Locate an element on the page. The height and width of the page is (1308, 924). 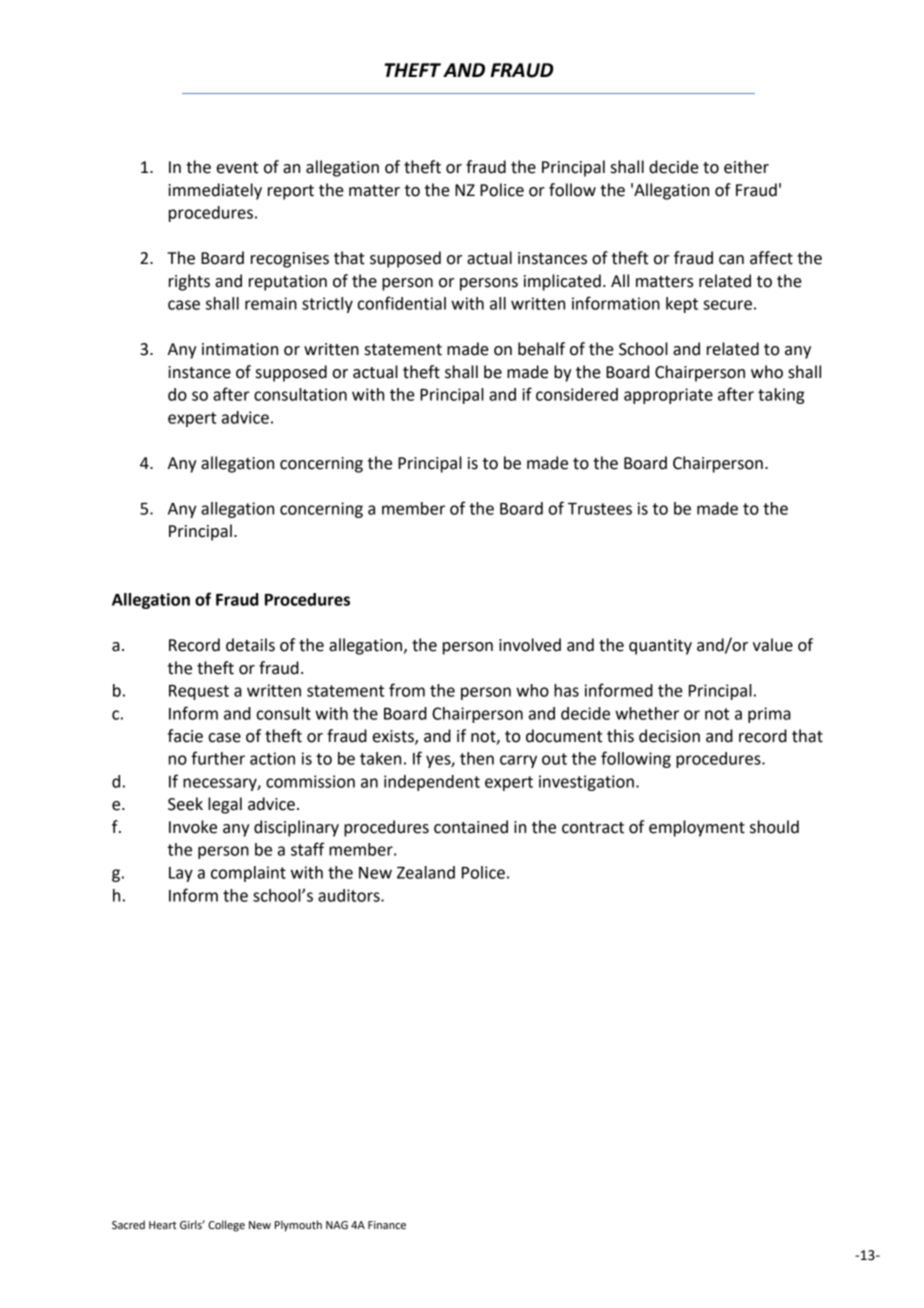
NAG is located at coordinates (337, 1225).
